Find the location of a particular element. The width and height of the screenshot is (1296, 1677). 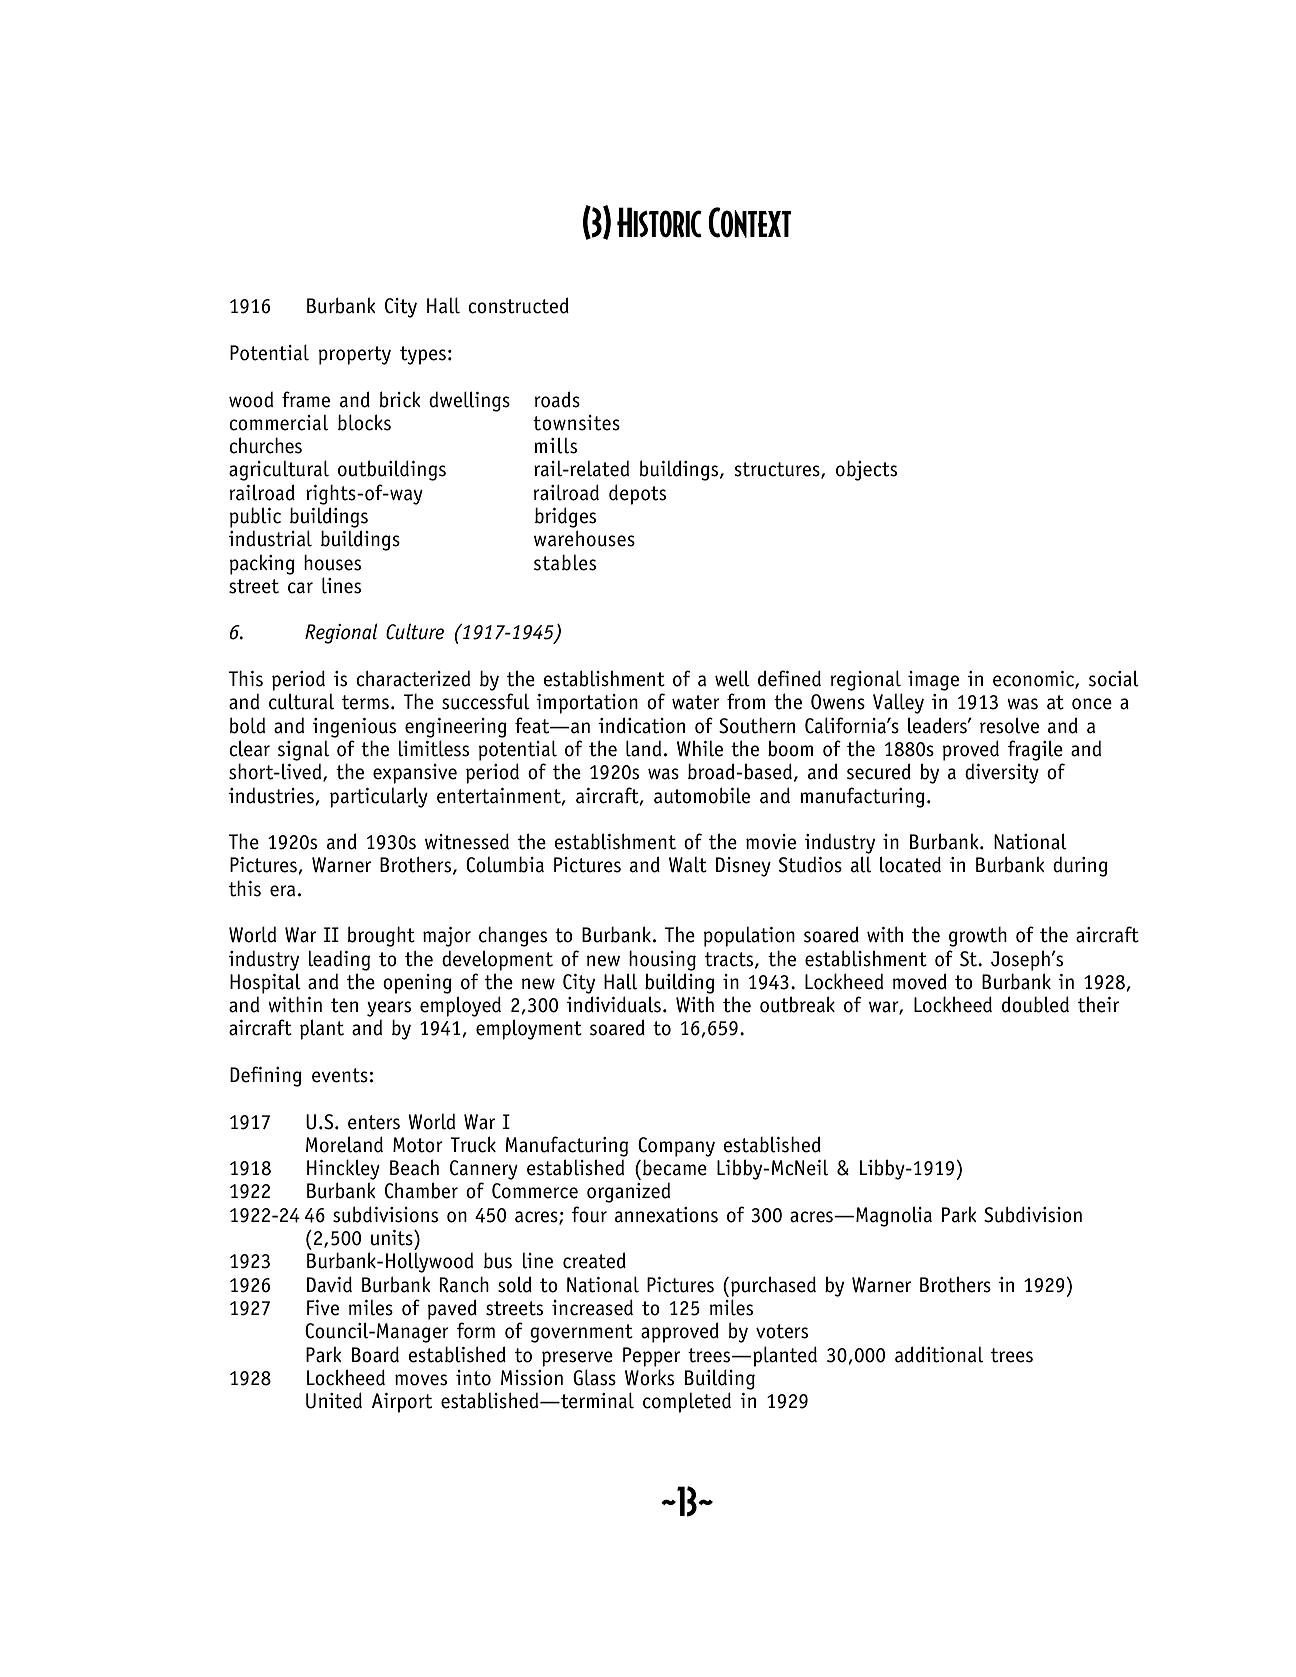

diversity is located at coordinates (1002, 774).
